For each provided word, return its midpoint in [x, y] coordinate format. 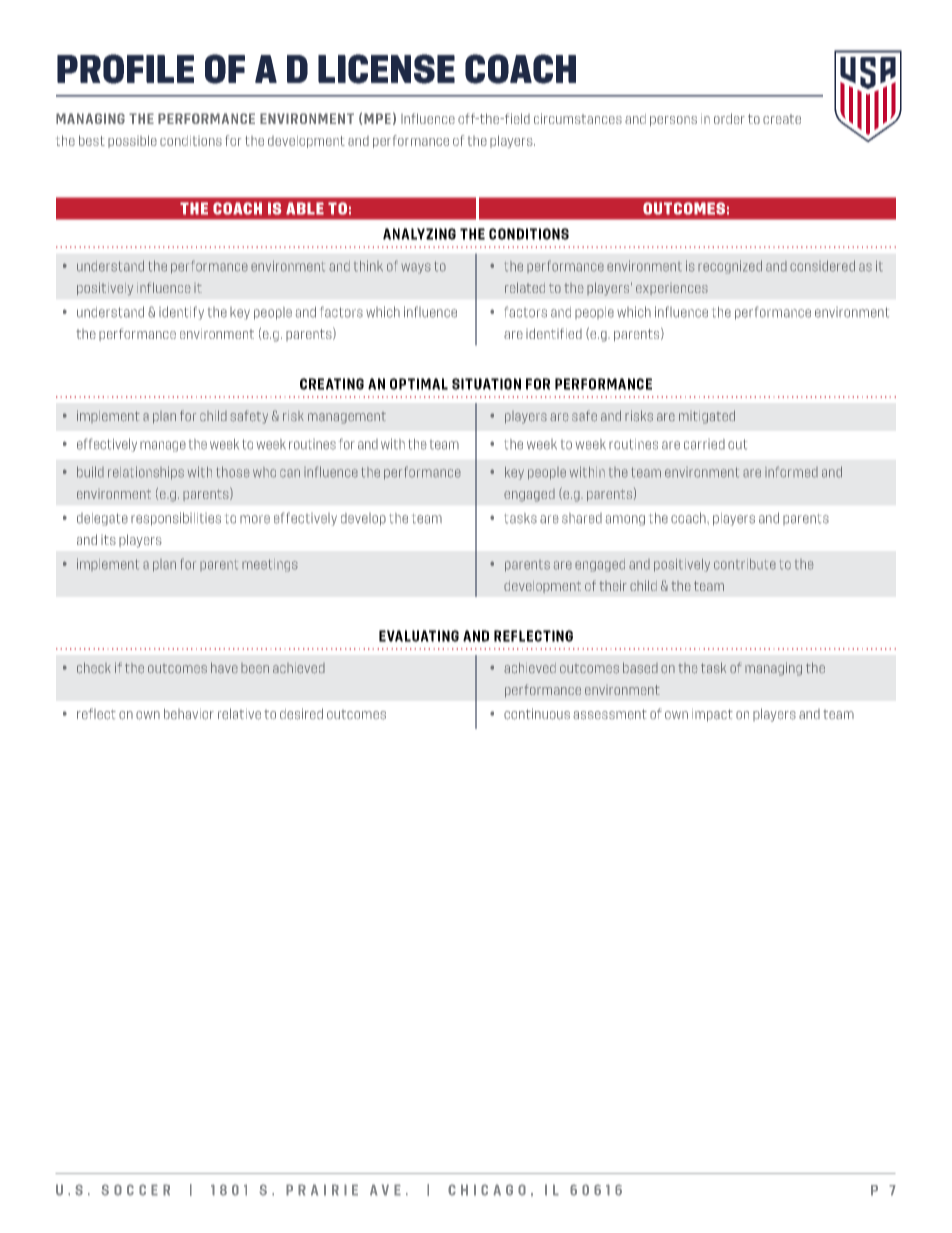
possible [132, 141]
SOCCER [135, 1190]
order [729, 118]
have [224, 668]
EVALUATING [419, 636]
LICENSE [386, 69]
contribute [745, 564]
